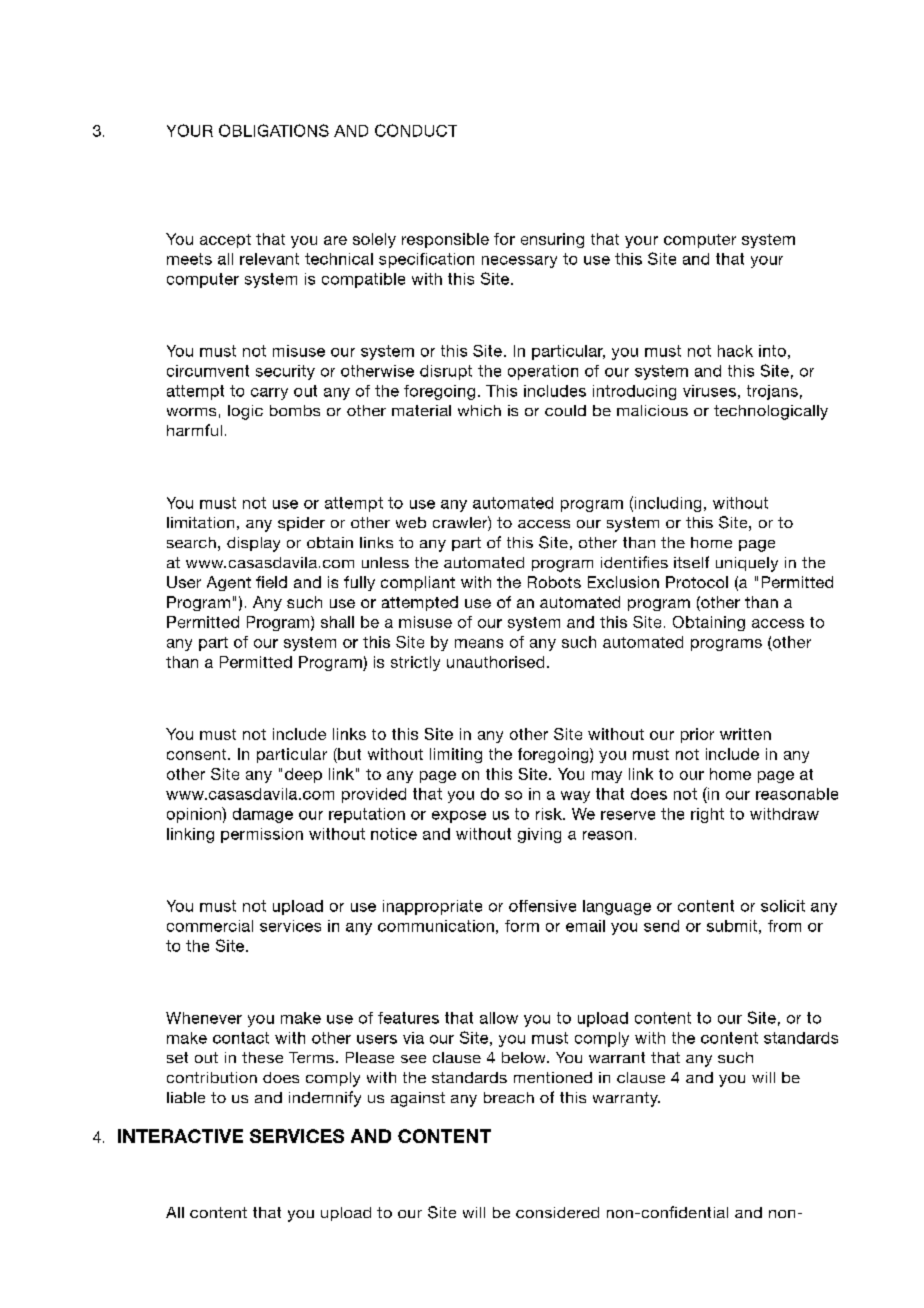 Image resolution: width=924 pixels, height=1308 pixels. I want to click on ensuring, so click(552, 240).
